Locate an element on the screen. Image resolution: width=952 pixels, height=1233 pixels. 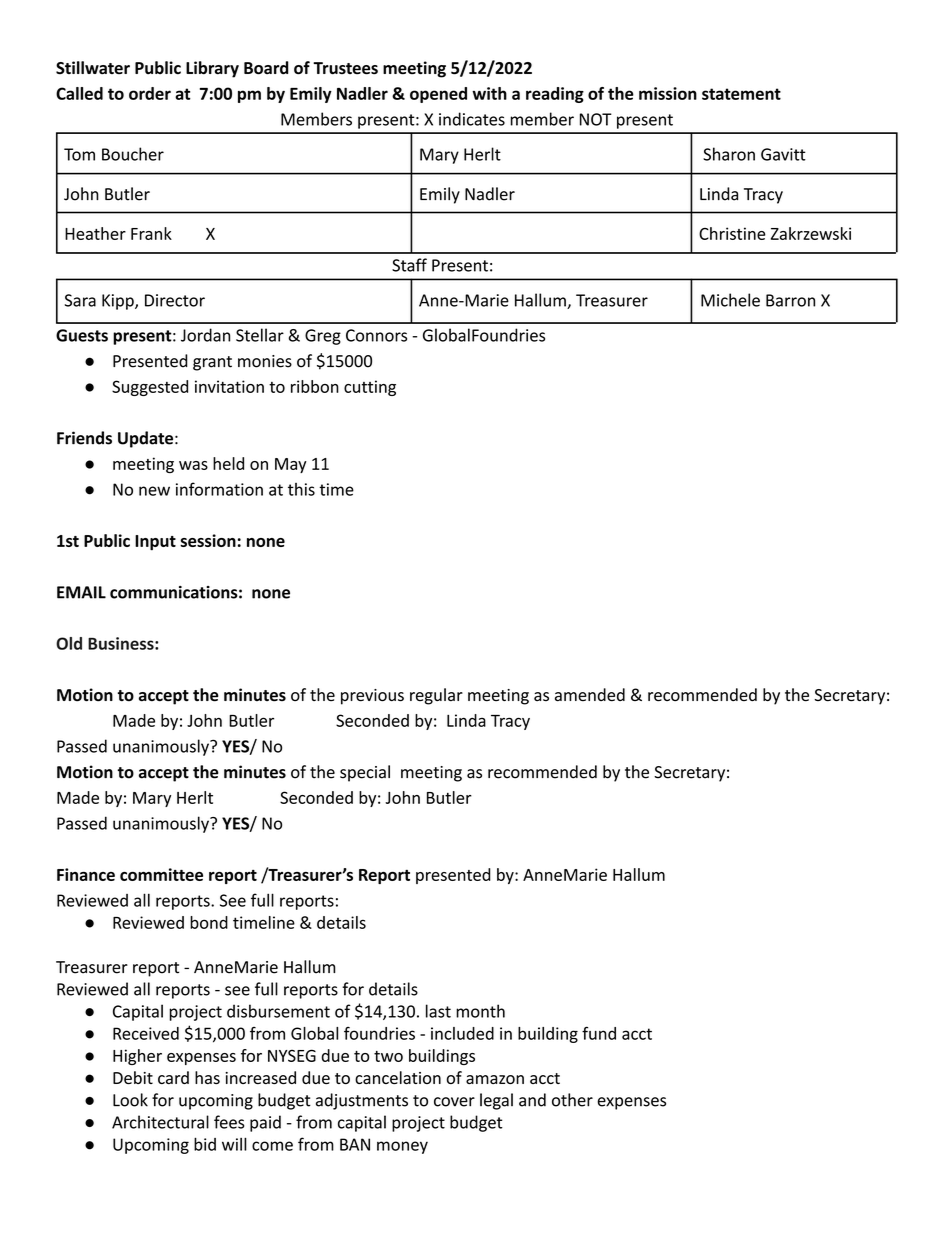
opened is located at coordinates (438, 95).
